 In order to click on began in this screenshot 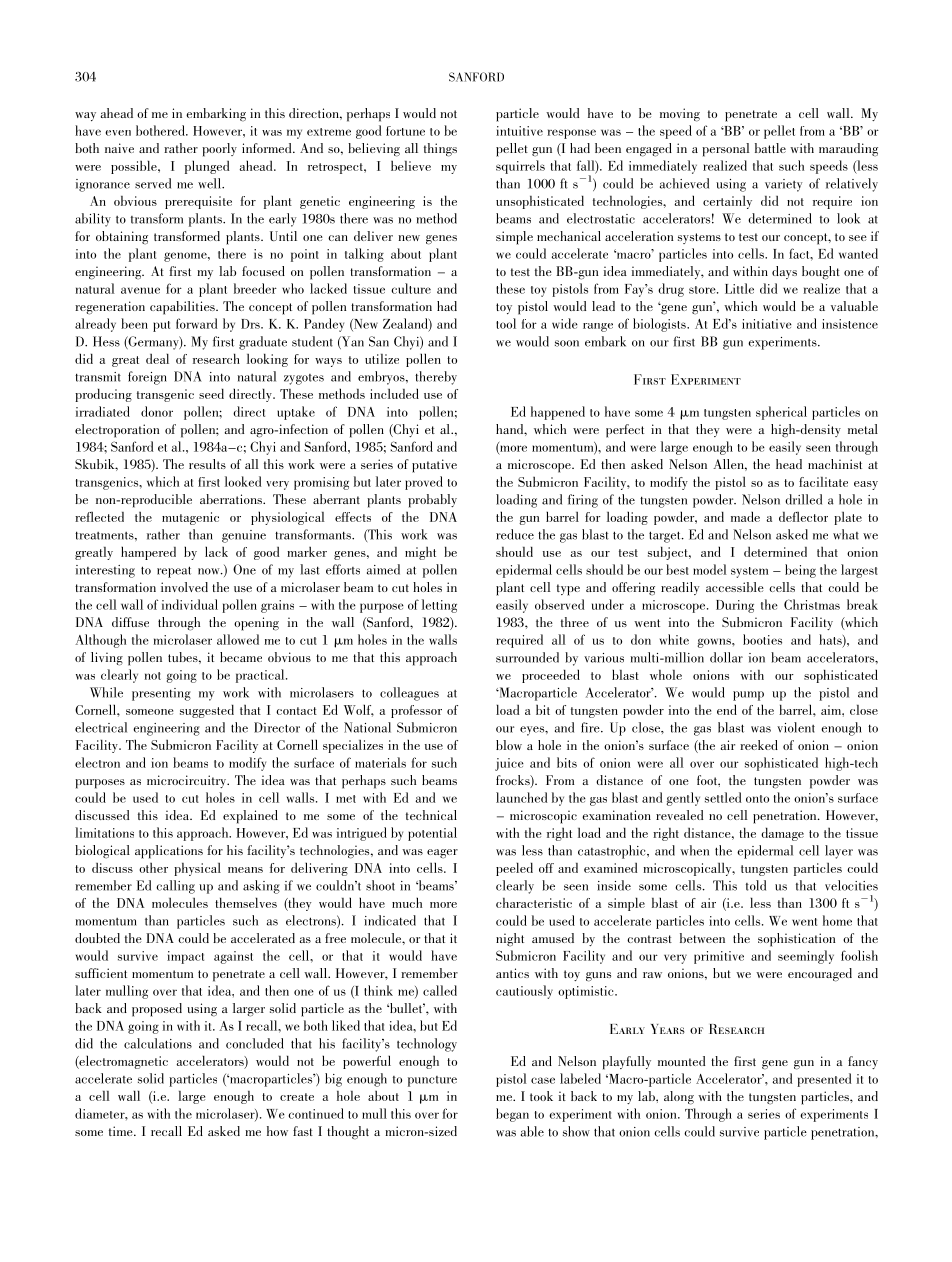, I will do `click(512, 1115)`.
